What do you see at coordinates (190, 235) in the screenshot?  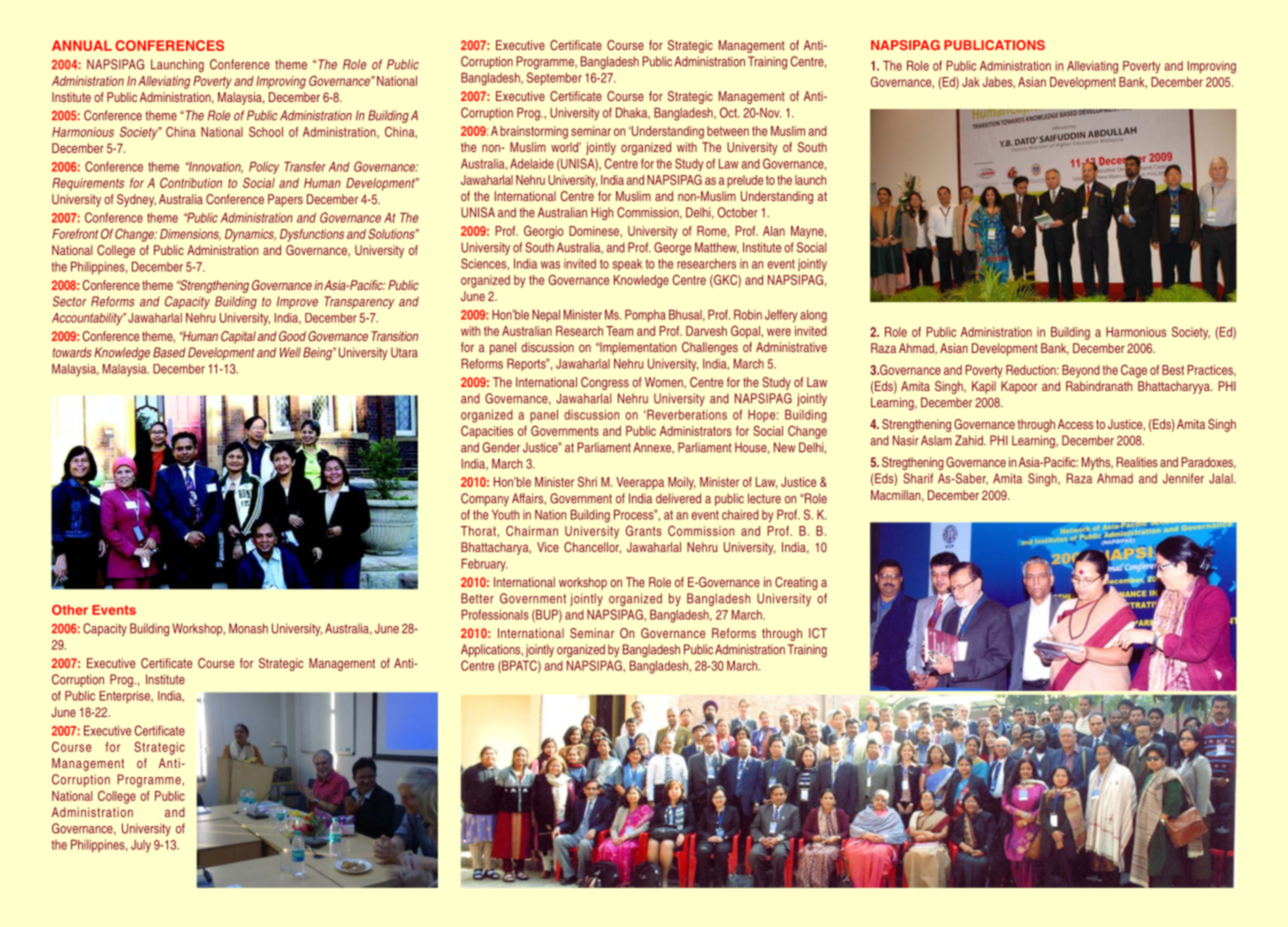 I see `Dimensions` at bounding box center [190, 235].
